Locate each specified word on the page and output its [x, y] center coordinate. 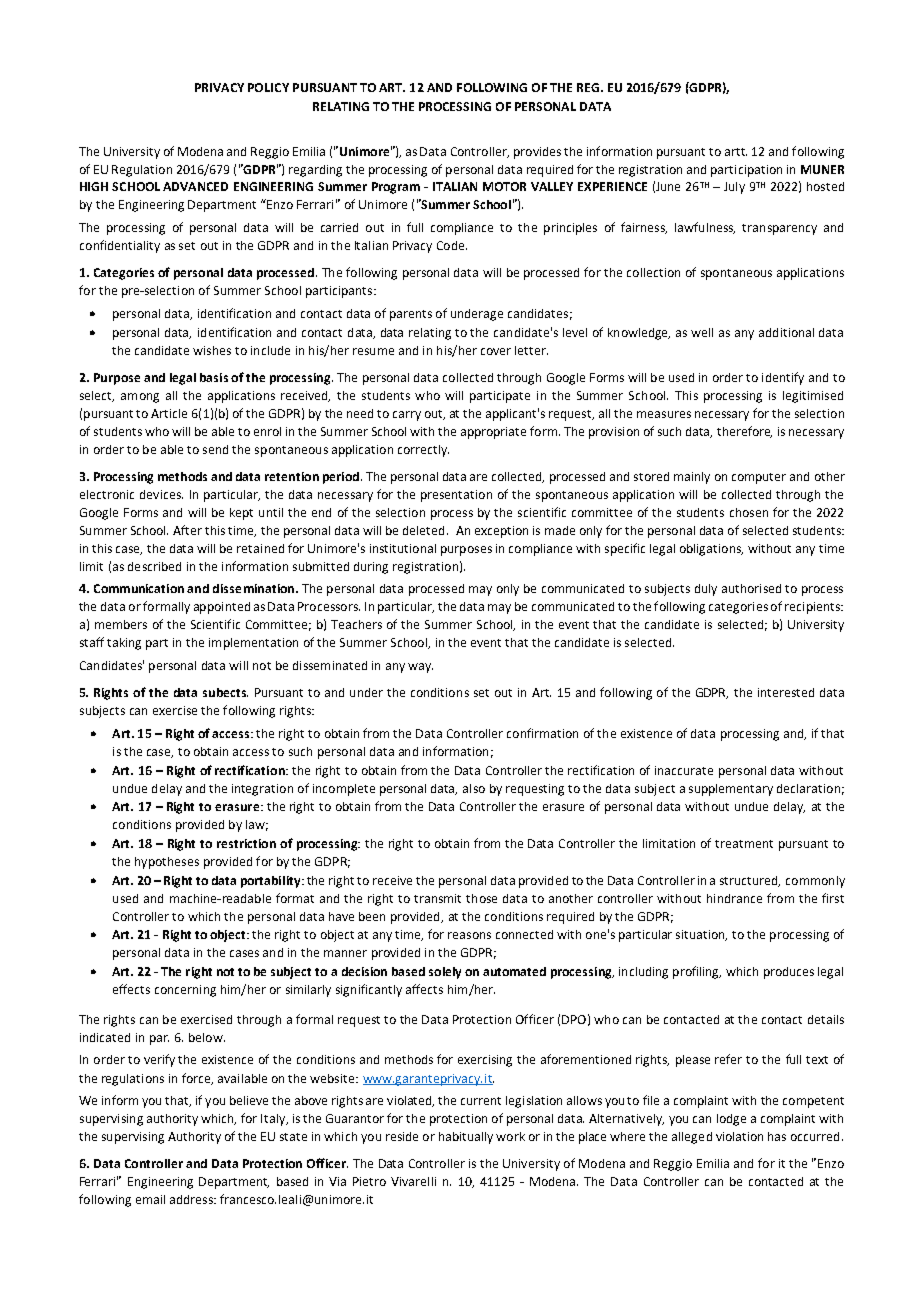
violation [739, 1136]
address [192, 1199]
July [734, 188]
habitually [466, 1138]
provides [537, 153]
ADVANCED [195, 186]
